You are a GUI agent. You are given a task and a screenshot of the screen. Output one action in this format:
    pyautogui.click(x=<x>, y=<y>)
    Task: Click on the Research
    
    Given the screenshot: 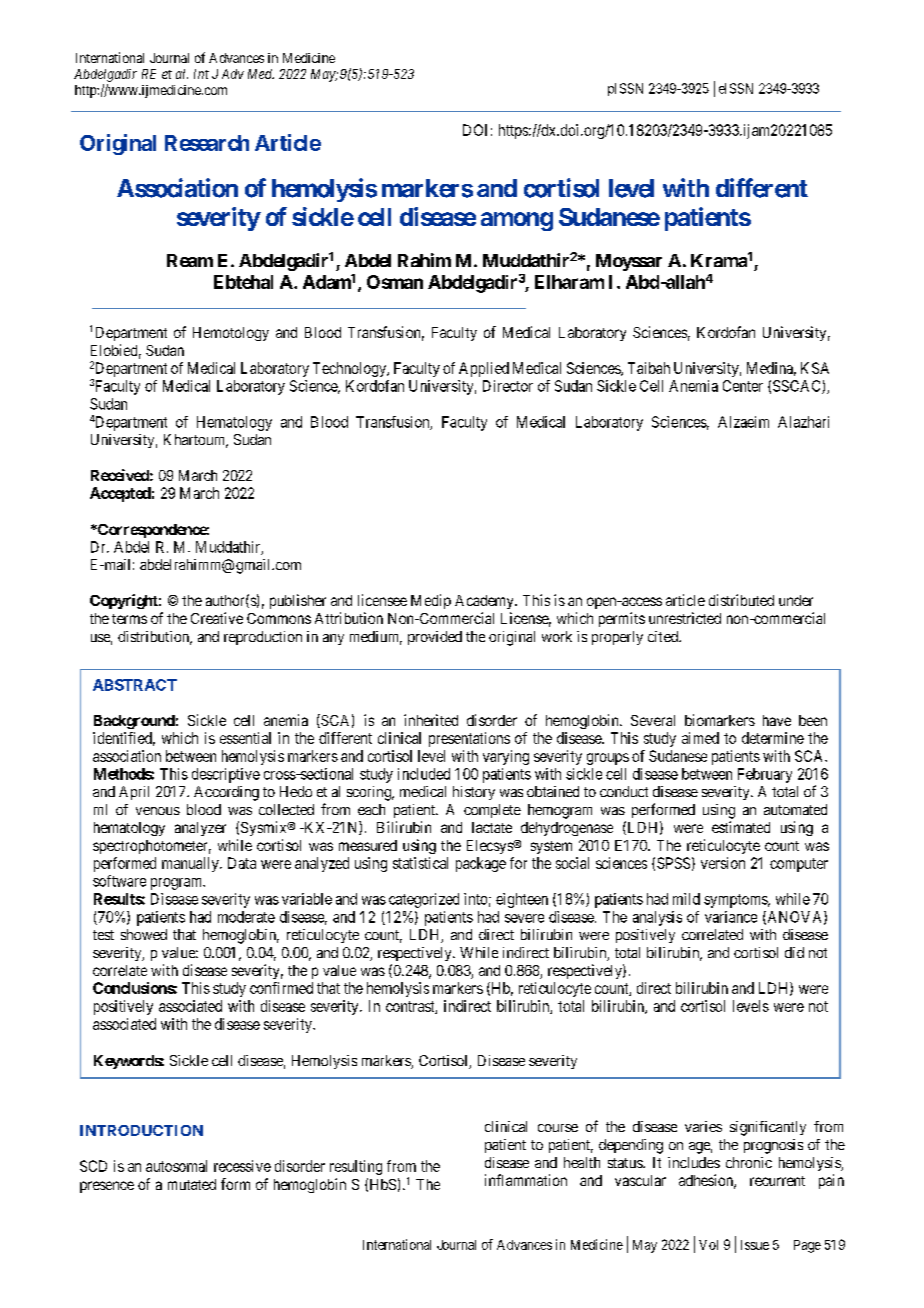 What is the action you would take?
    pyautogui.click(x=207, y=143)
